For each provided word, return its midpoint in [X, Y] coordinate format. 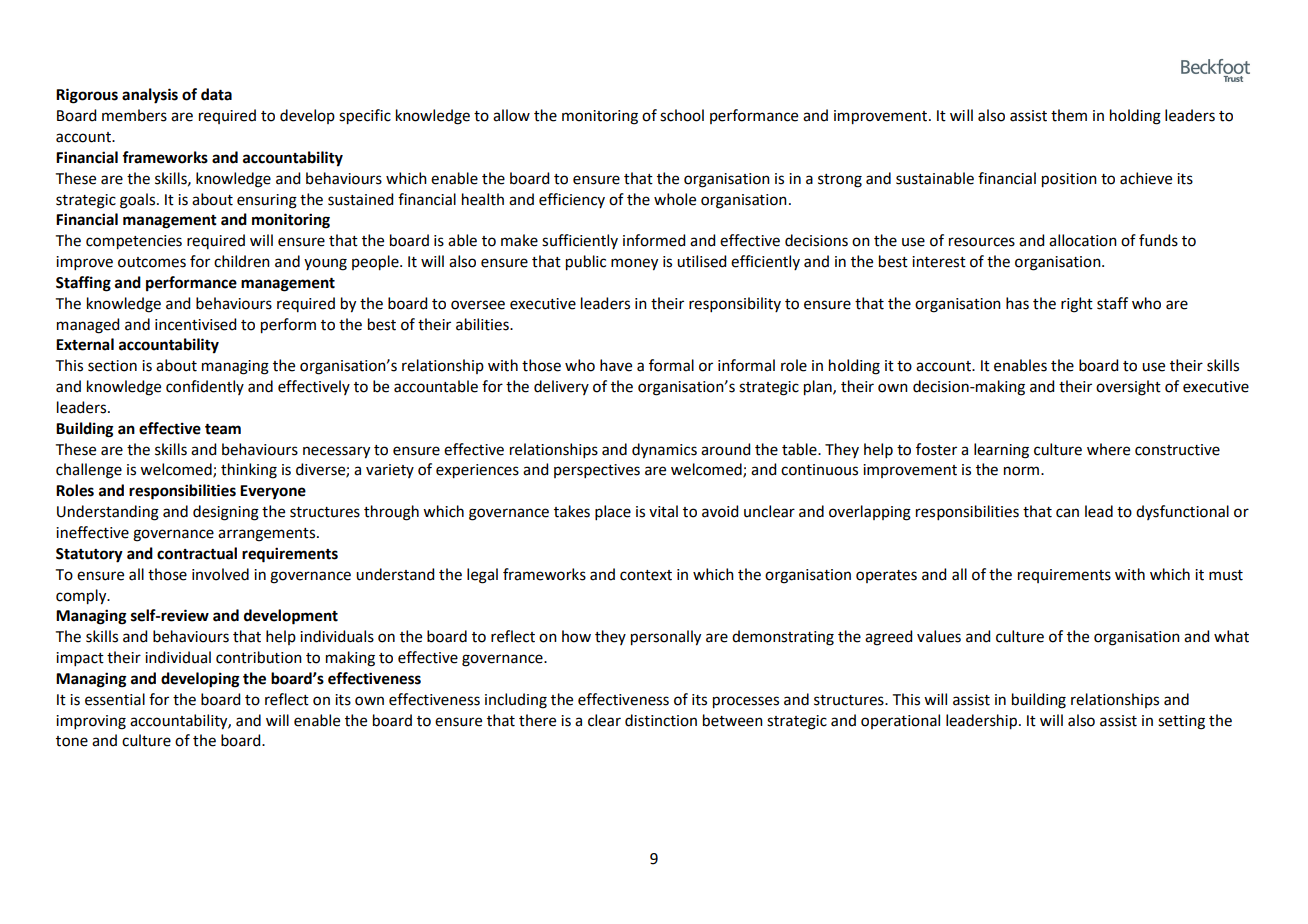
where [1108, 449]
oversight [1128, 388]
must [1226, 575]
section [112, 366]
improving [91, 722]
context [646, 575]
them [1069, 115]
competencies [134, 242]
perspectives [597, 471]
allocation [1083, 240]
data [216, 94]
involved [220, 574]
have [616, 365]
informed [654, 240]
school [682, 115]
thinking [249, 471]
